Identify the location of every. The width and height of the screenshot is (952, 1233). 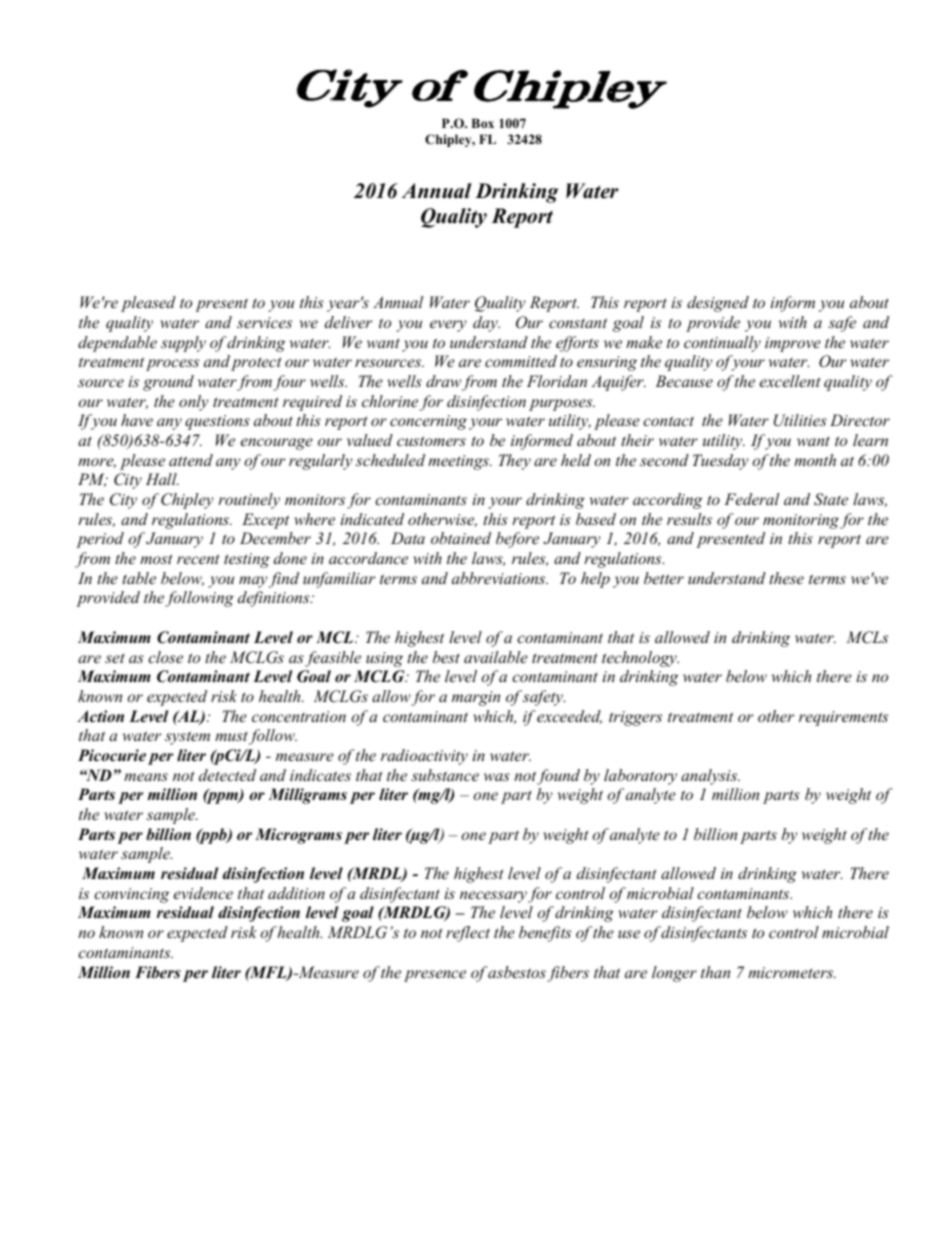
(448, 326).
